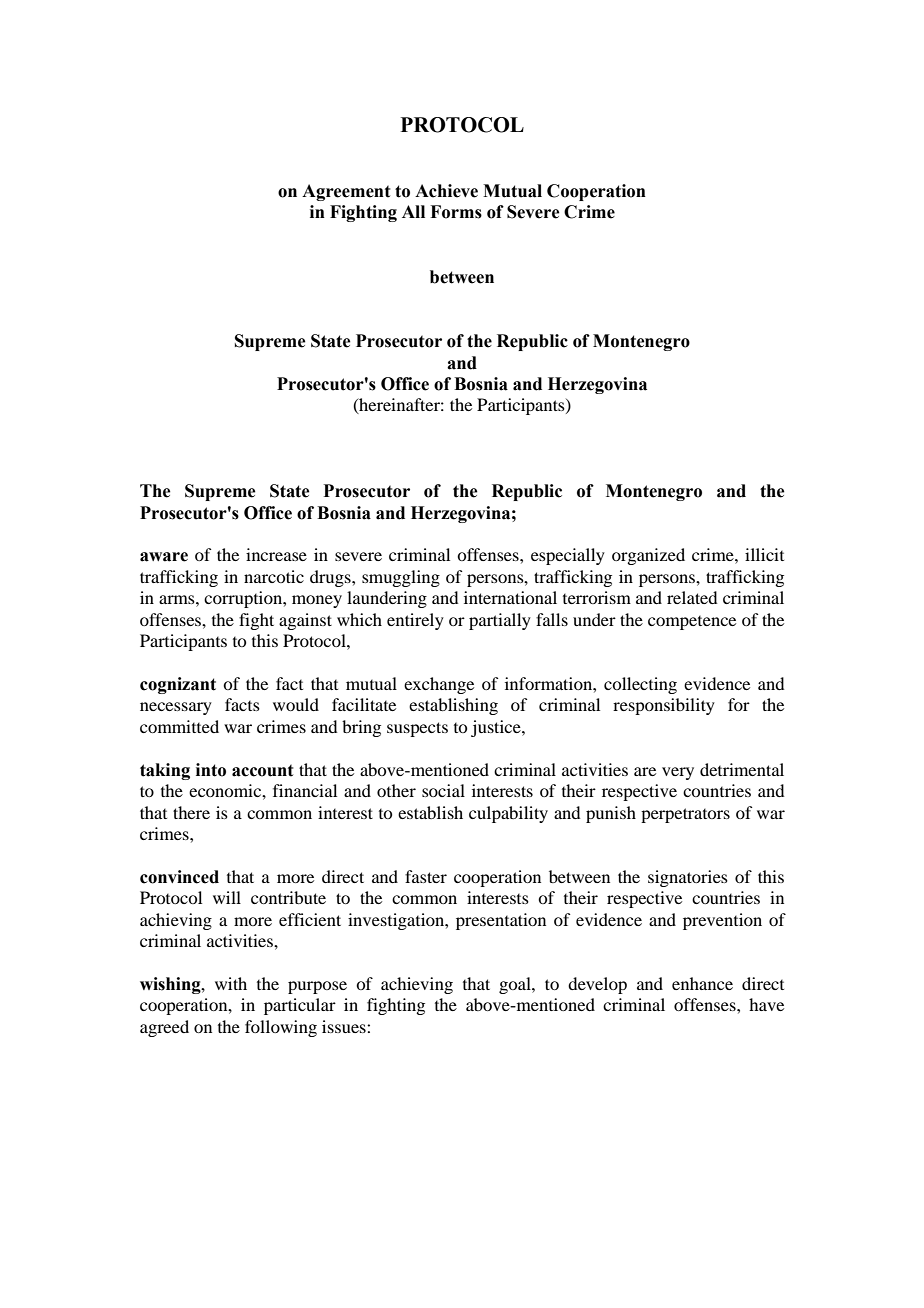  What do you see at coordinates (648, 556) in the screenshot?
I see `organized` at bounding box center [648, 556].
